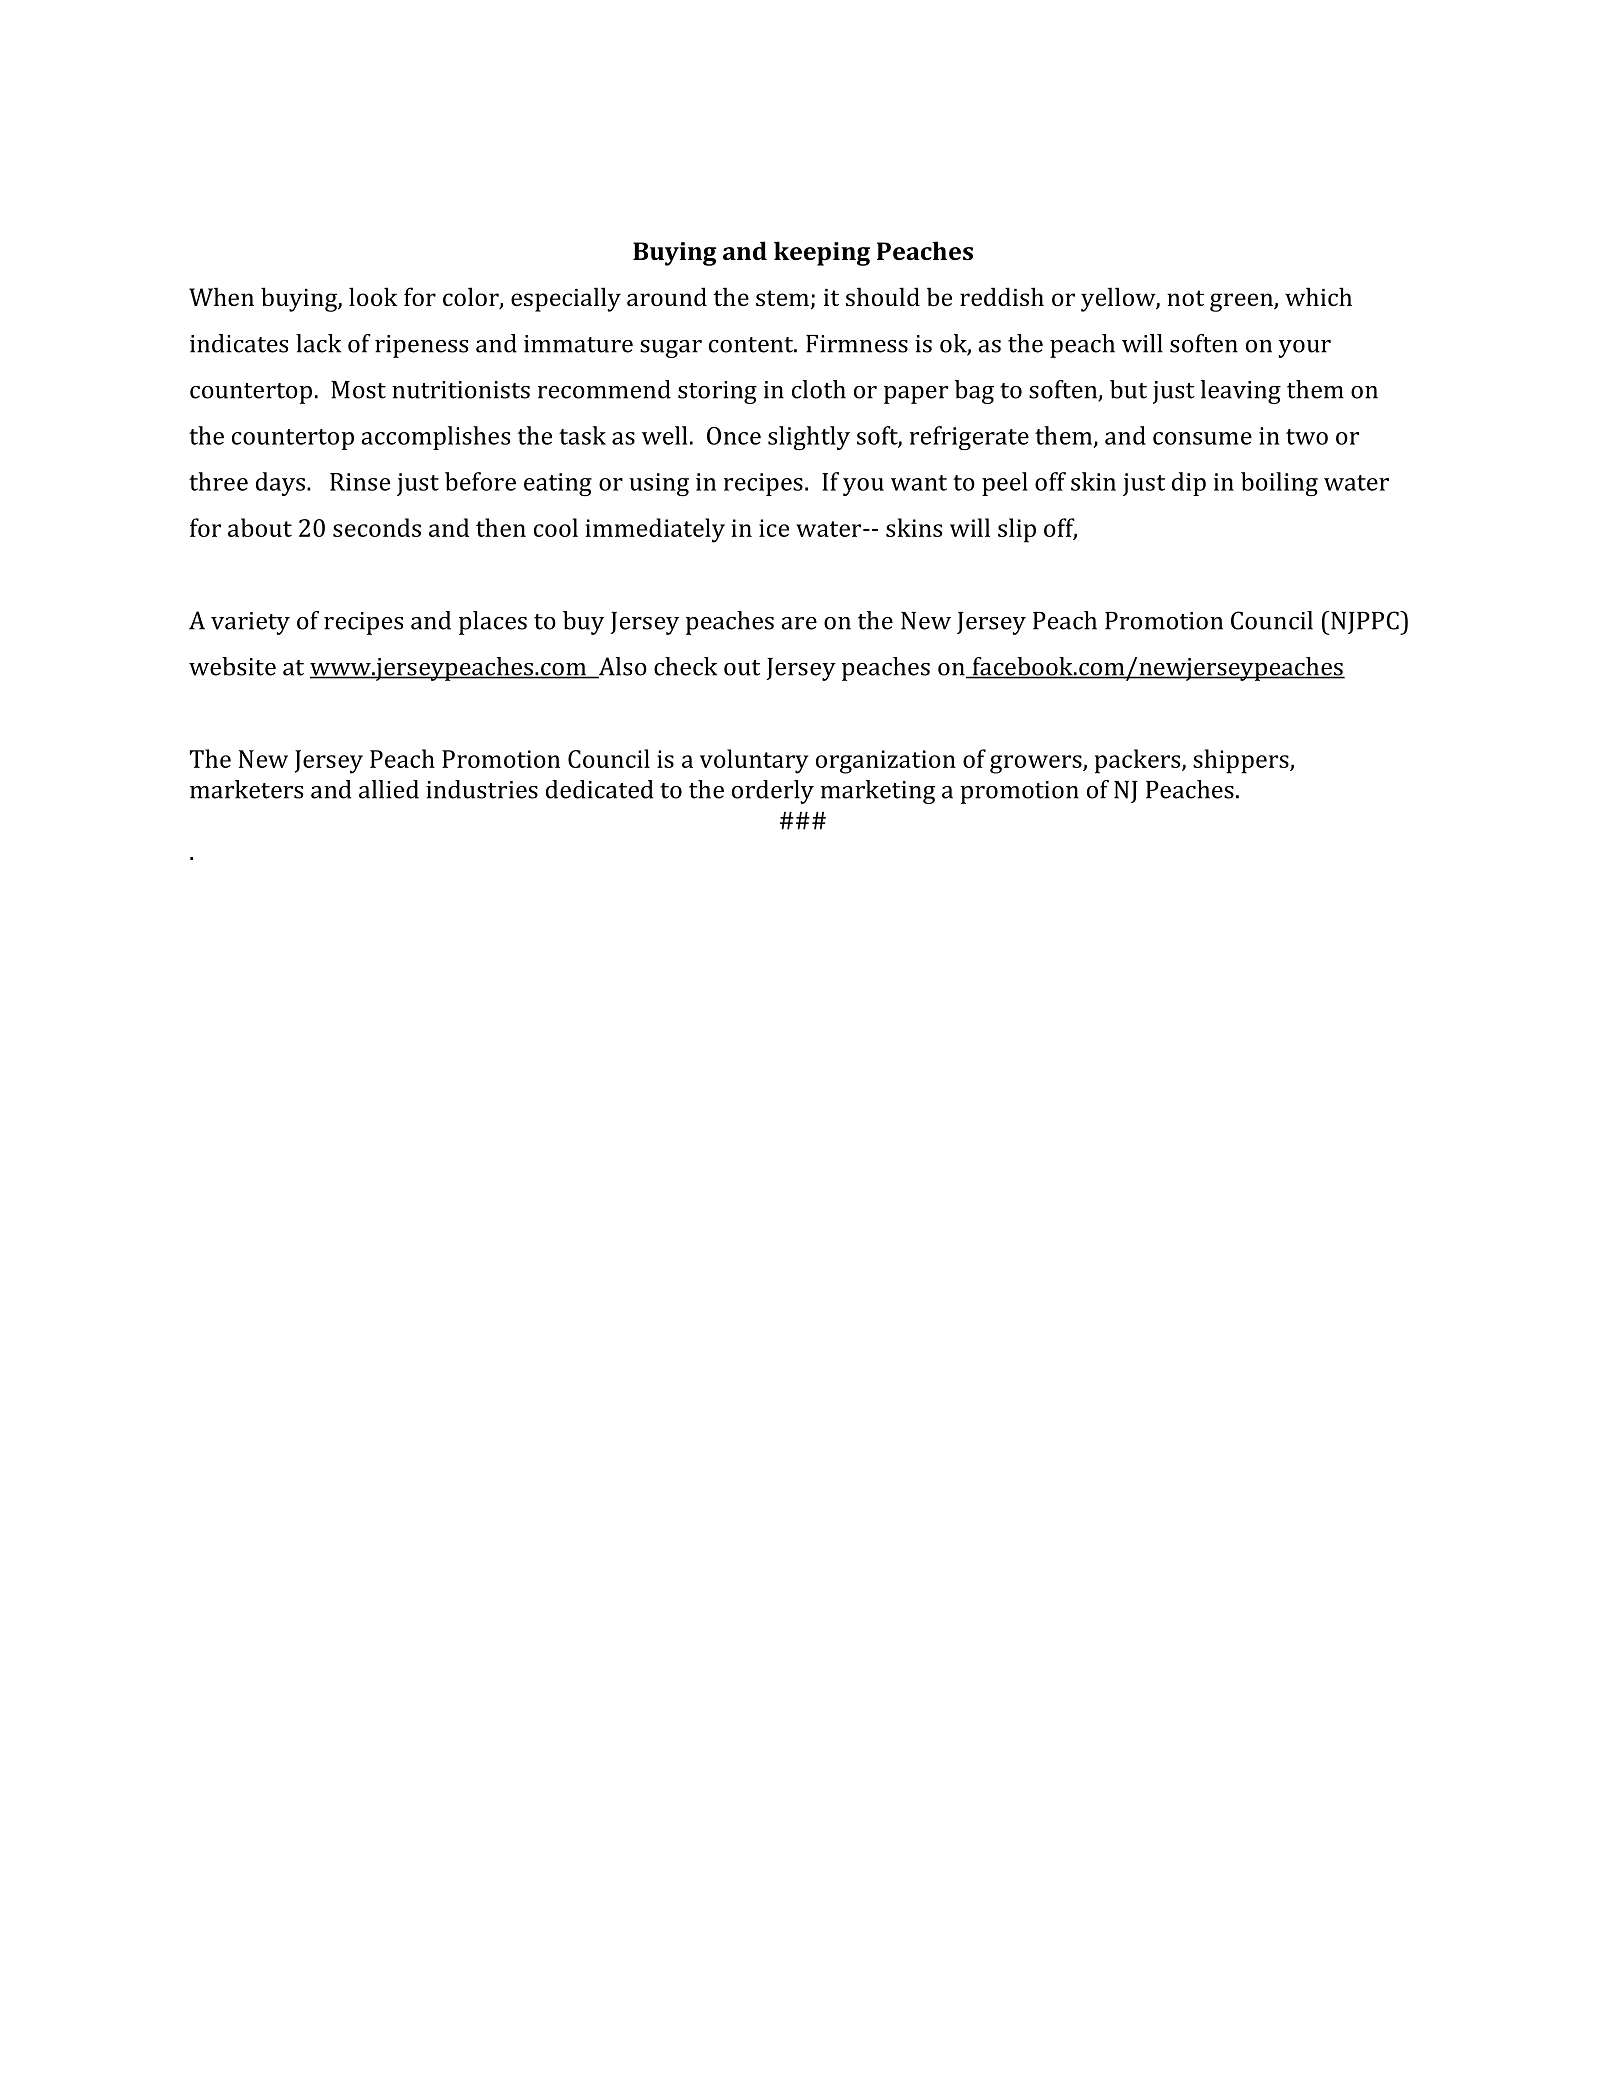 The height and width of the document is (2078, 1606). Describe the element at coordinates (250, 623) in the document. I see `variety` at that location.
